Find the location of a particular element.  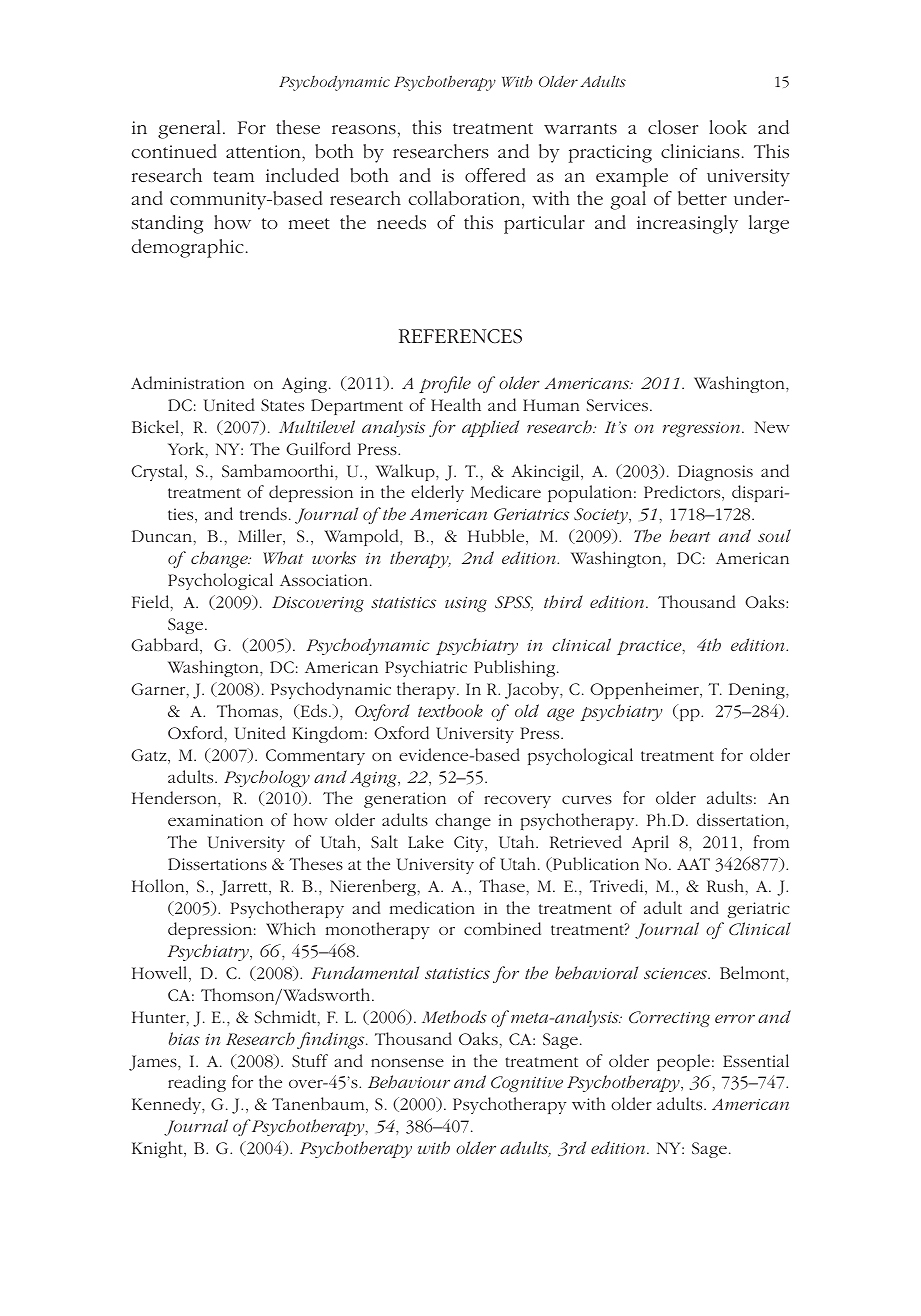

Behaviour is located at coordinates (409, 1081).
